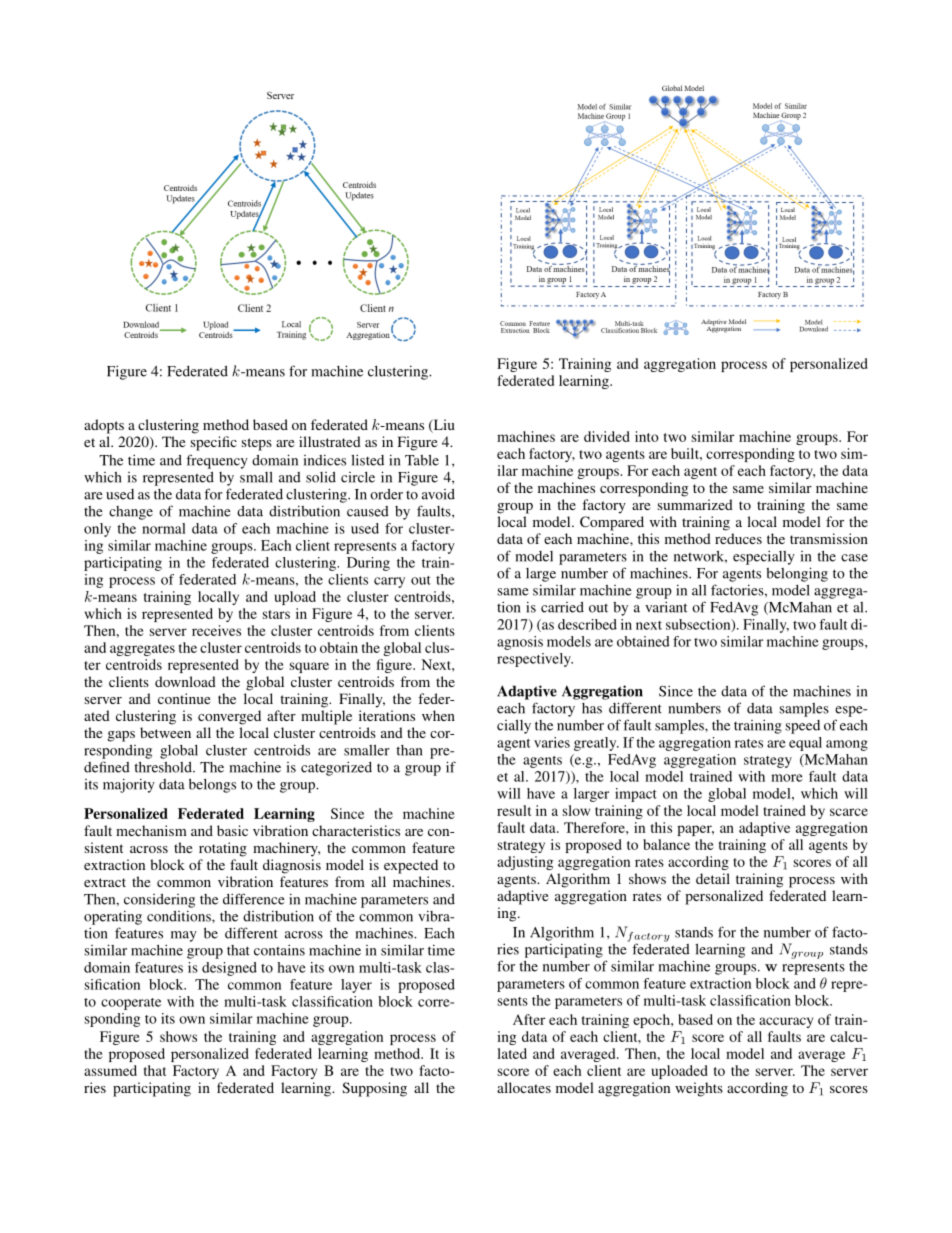  Describe the element at coordinates (666, 607) in the page. I see `variant` at that location.
